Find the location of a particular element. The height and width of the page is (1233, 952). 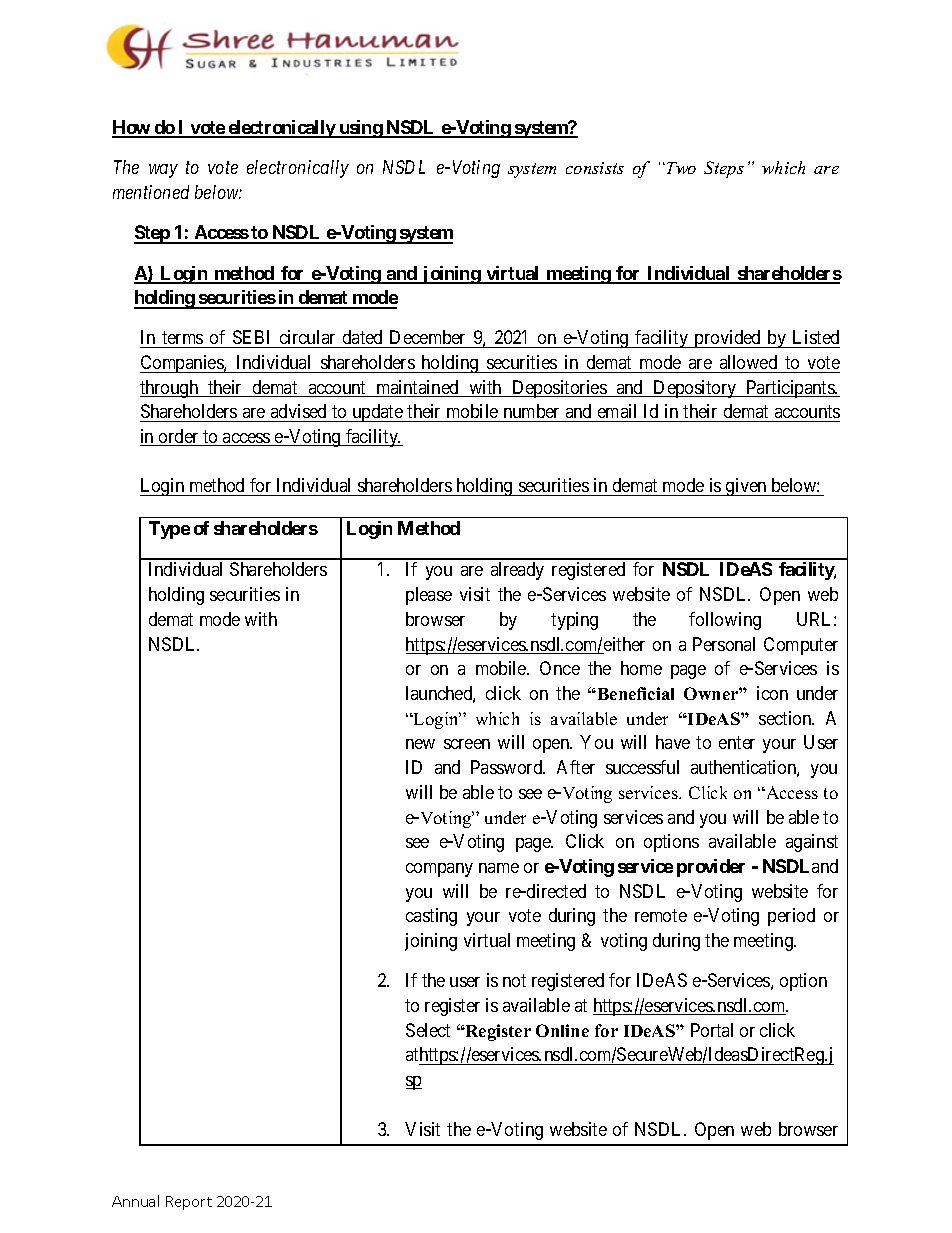

Personal is located at coordinates (724, 644).
